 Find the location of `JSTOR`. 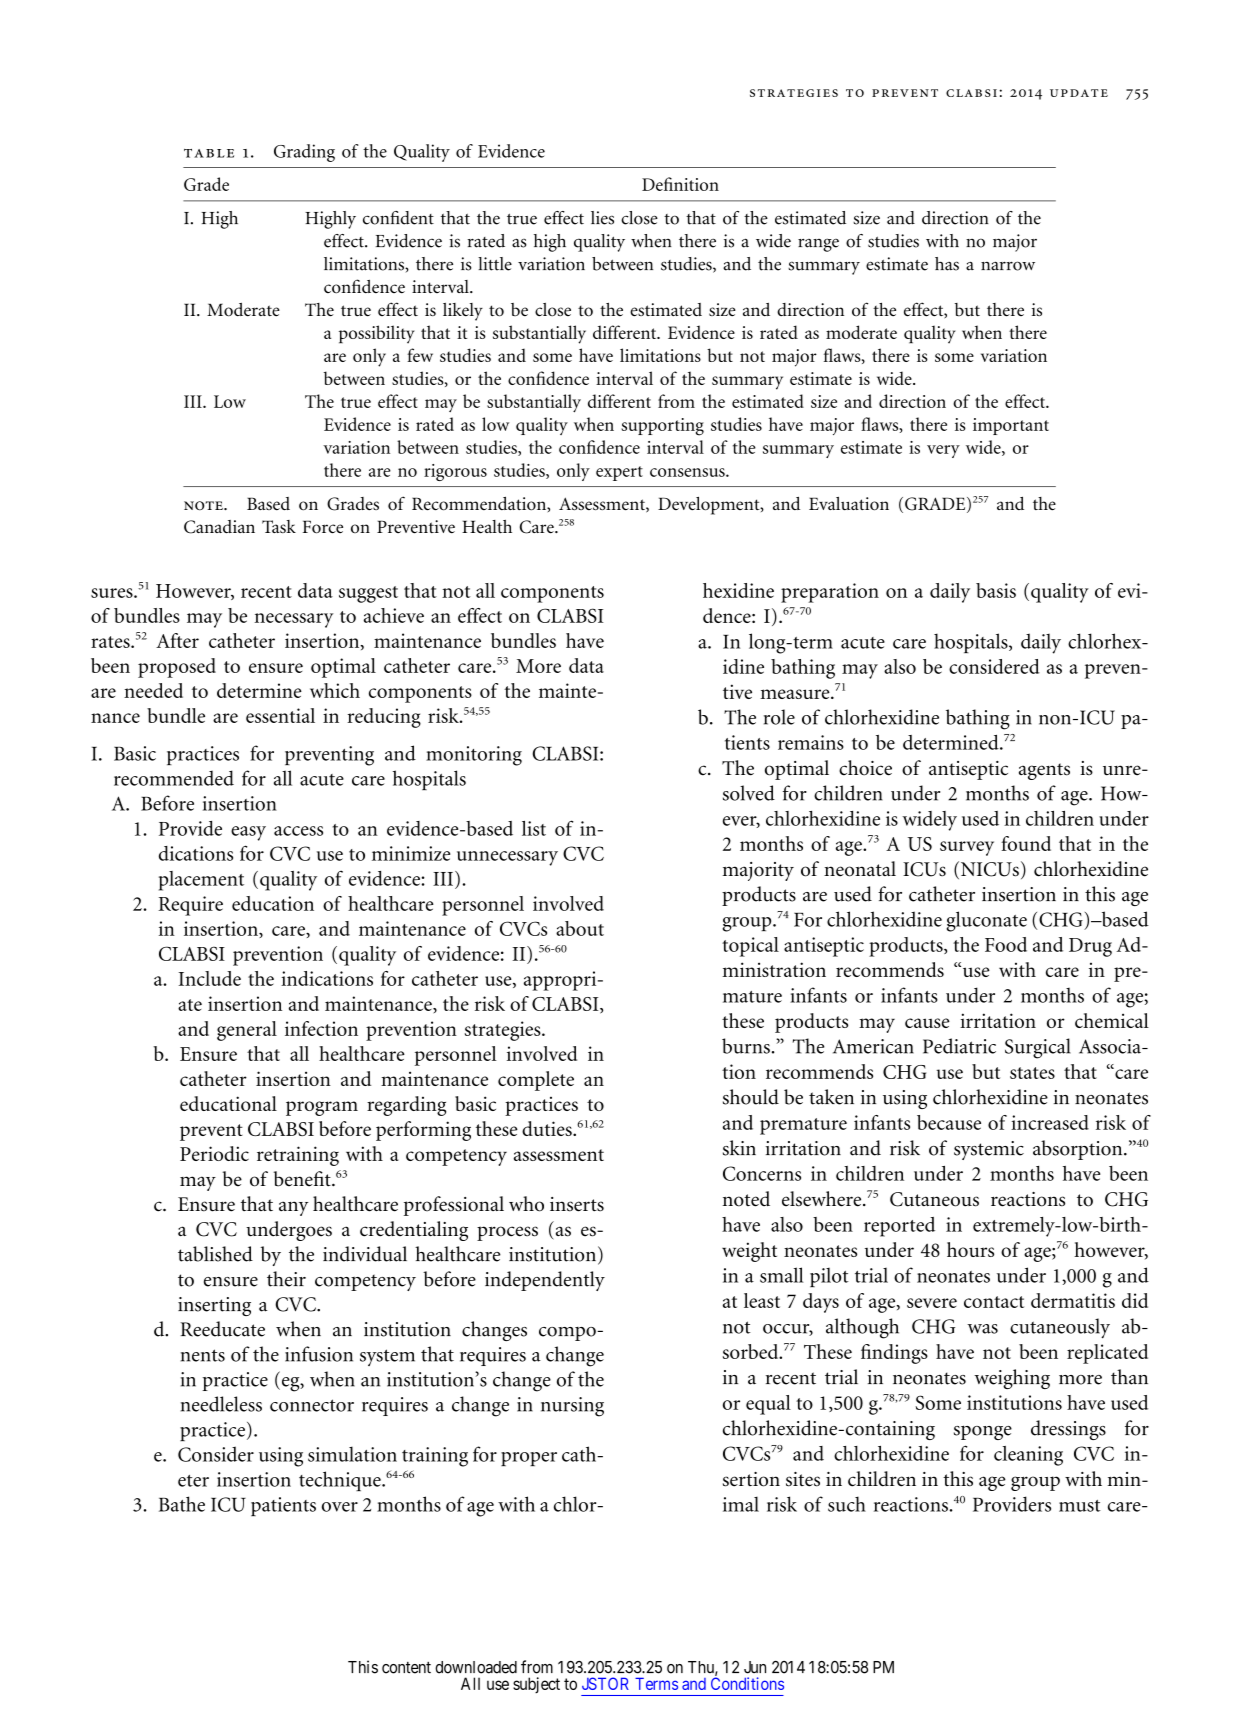

JSTOR is located at coordinates (605, 1683).
